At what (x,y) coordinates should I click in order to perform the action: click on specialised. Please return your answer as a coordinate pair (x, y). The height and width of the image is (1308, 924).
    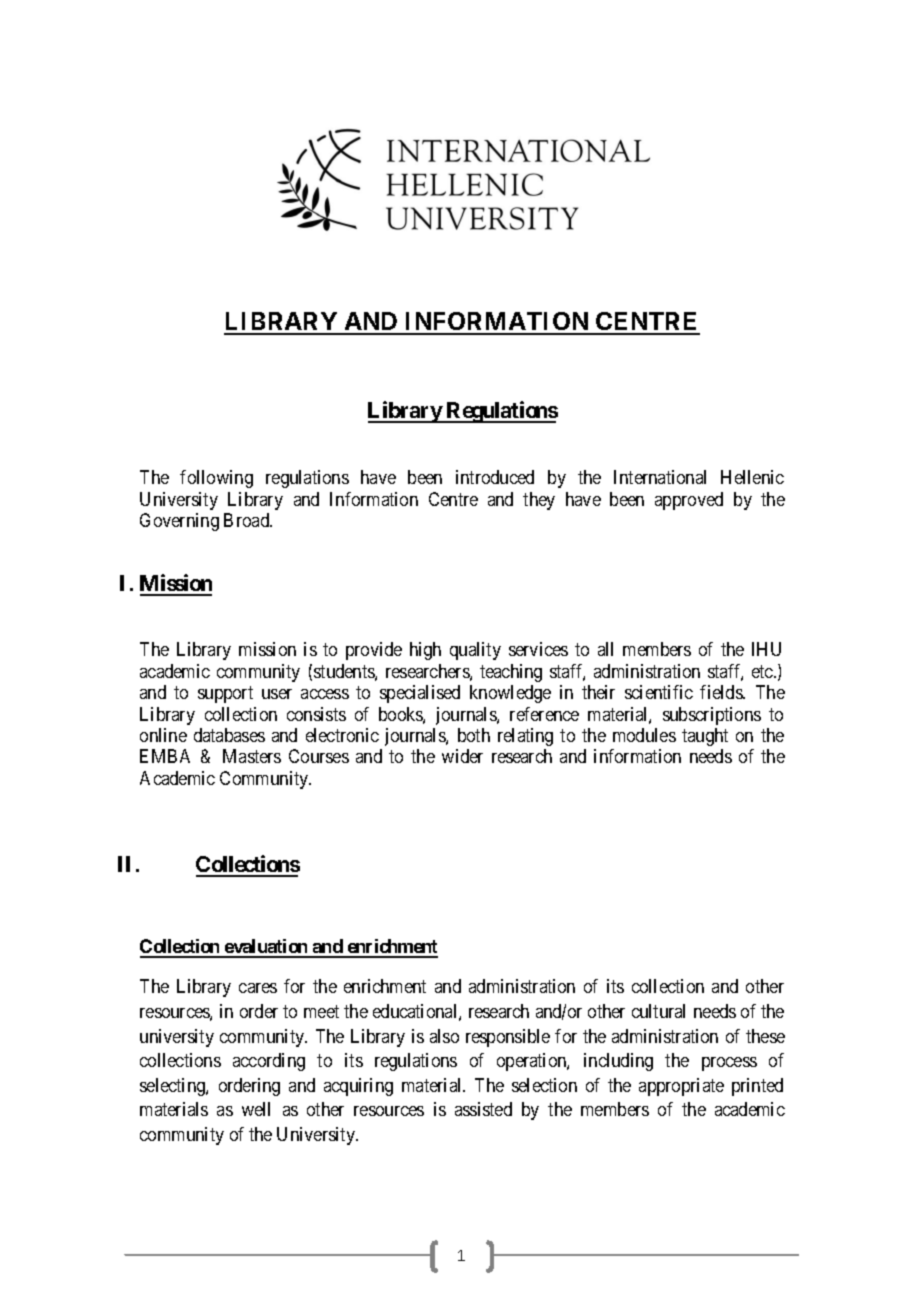
    Looking at the image, I should click on (420, 694).
